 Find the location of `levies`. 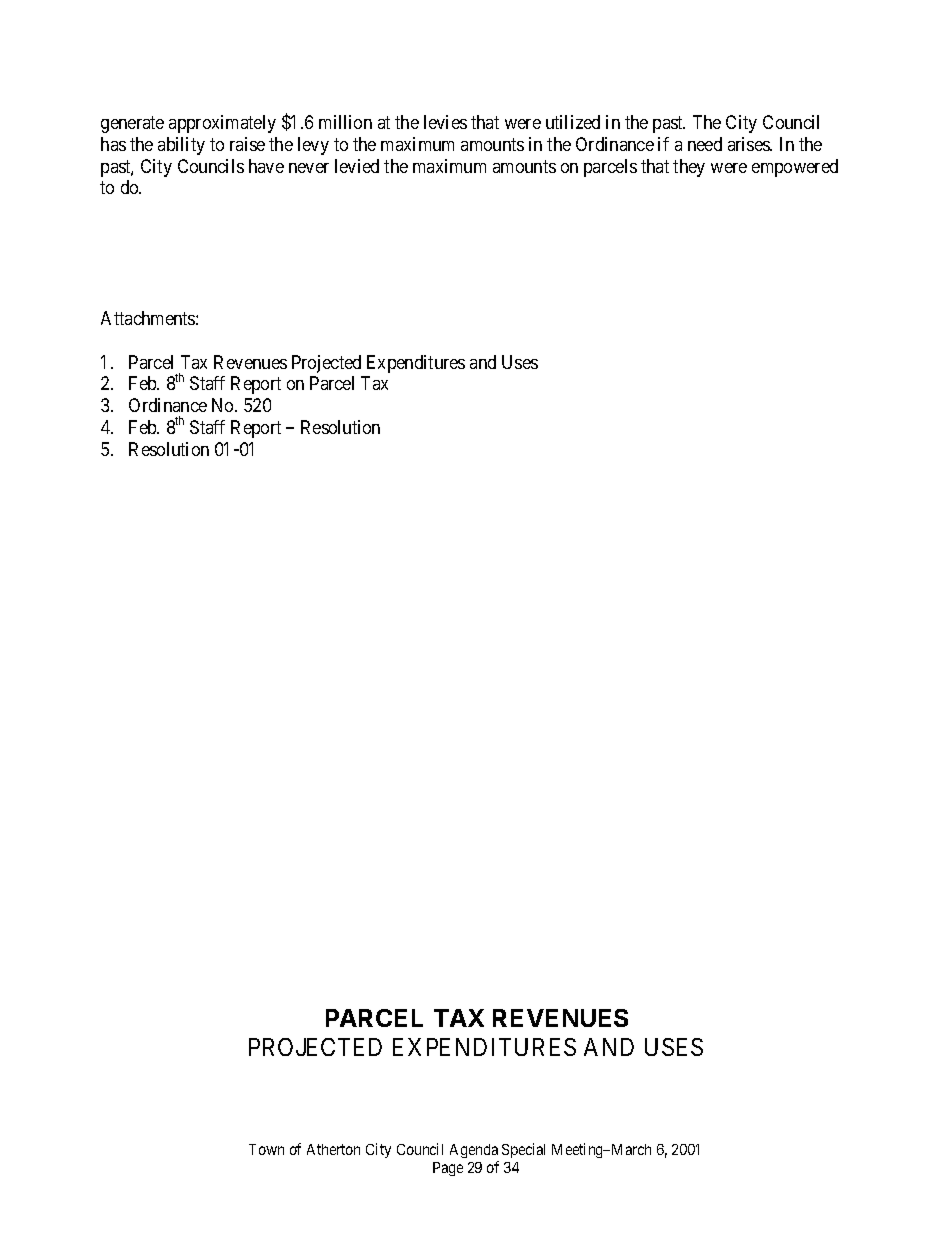

levies is located at coordinates (445, 122).
